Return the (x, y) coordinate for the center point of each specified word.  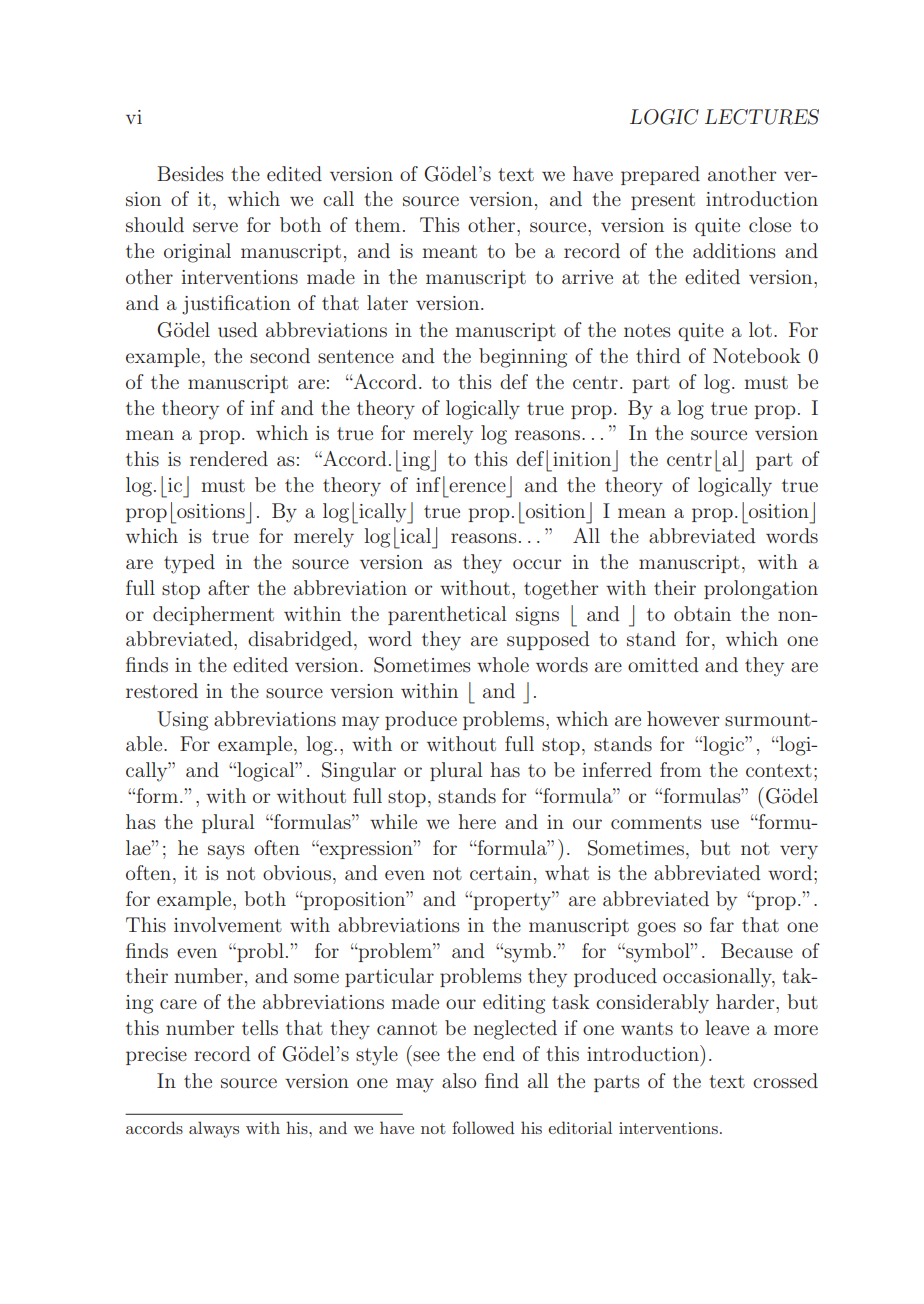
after (228, 587)
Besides (190, 173)
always (214, 1129)
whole (503, 664)
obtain (702, 613)
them (377, 224)
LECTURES (762, 117)
